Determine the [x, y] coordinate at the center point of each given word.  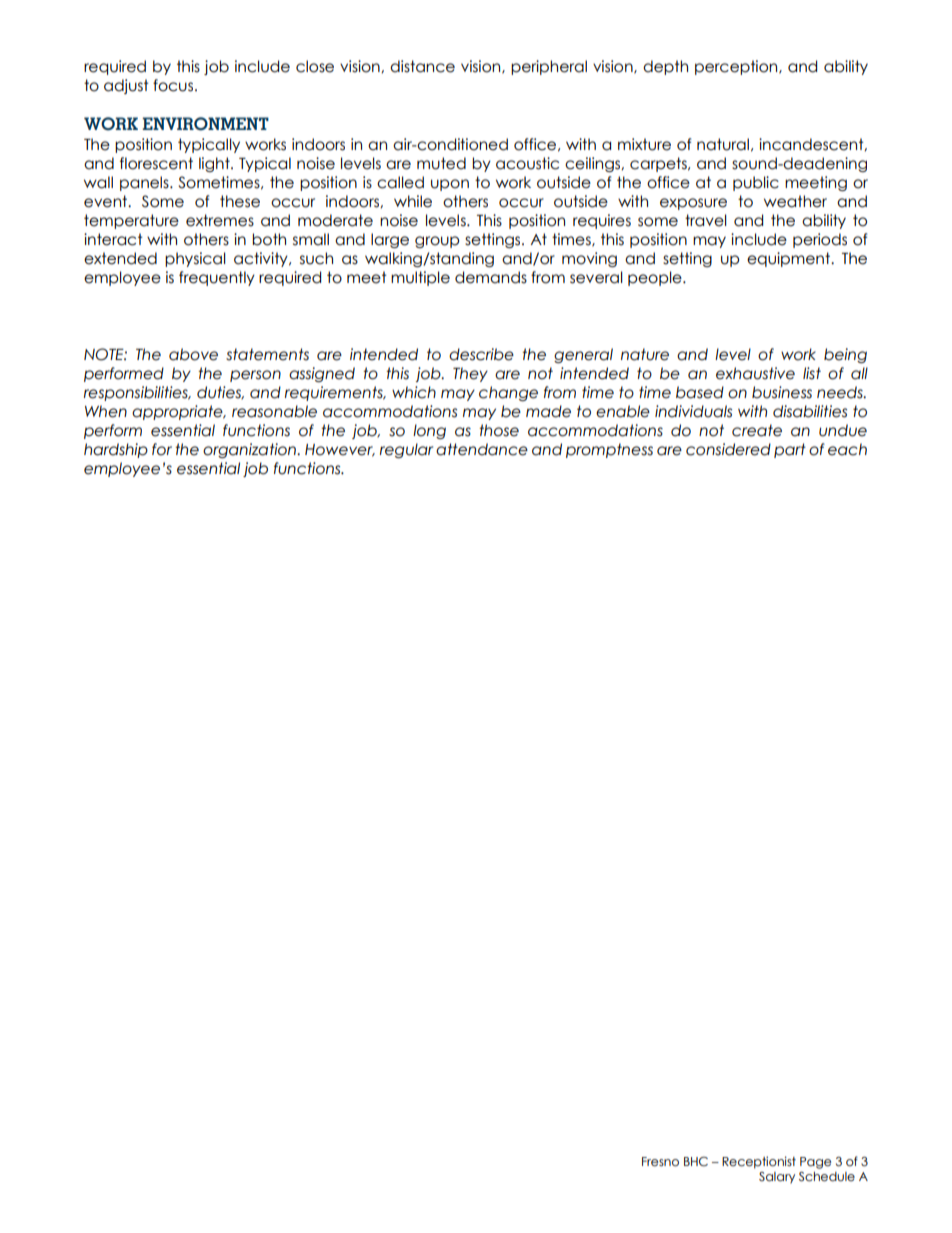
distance [422, 66]
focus [174, 85]
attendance [482, 449]
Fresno [660, 1162]
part [790, 450]
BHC [696, 1162]
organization [250, 450]
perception [737, 67]
